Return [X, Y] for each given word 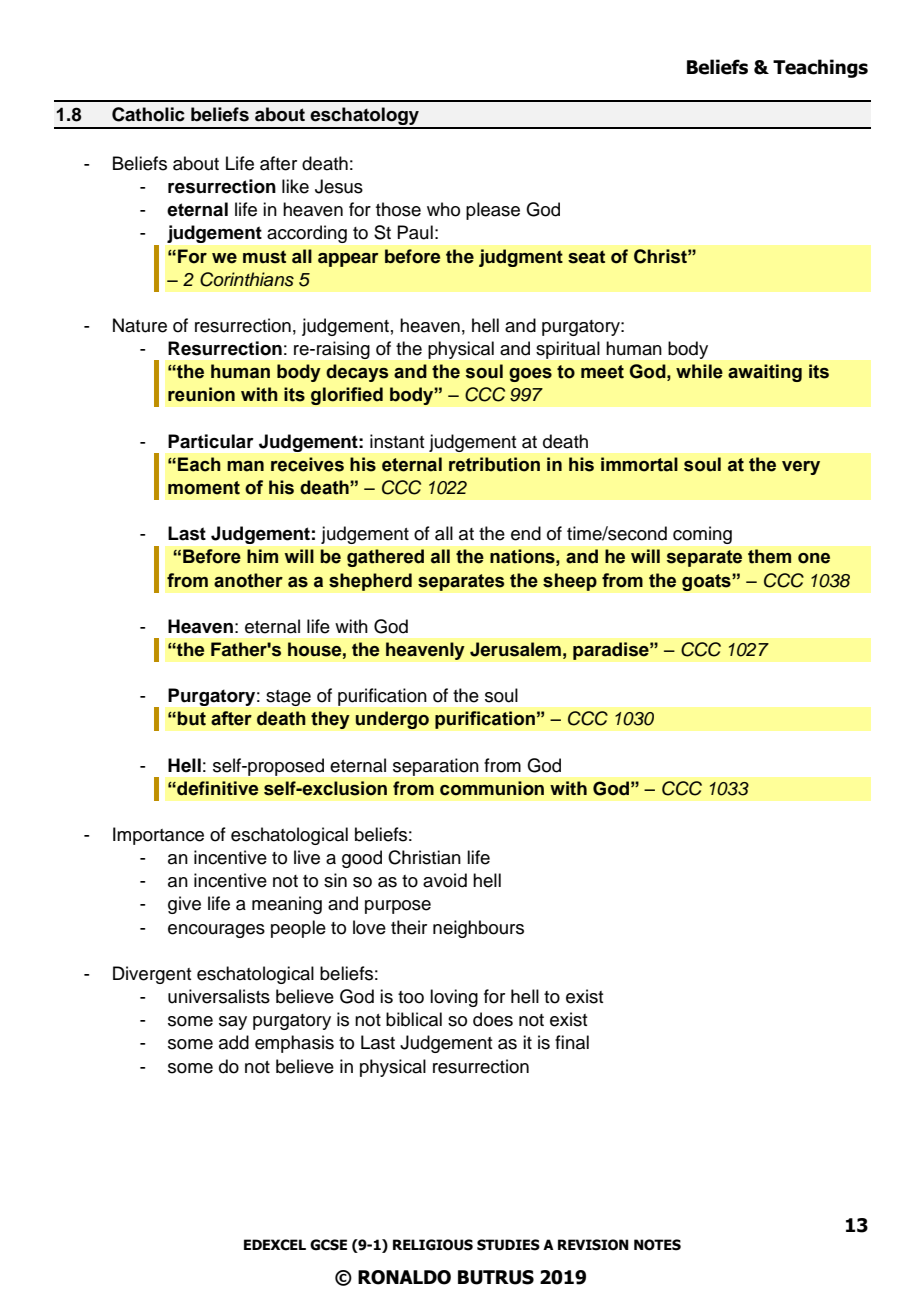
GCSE [328, 1245]
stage [288, 698]
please [493, 211]
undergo [392, 720]
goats [707, 582]
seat [586, 257]
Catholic [148, 114]
